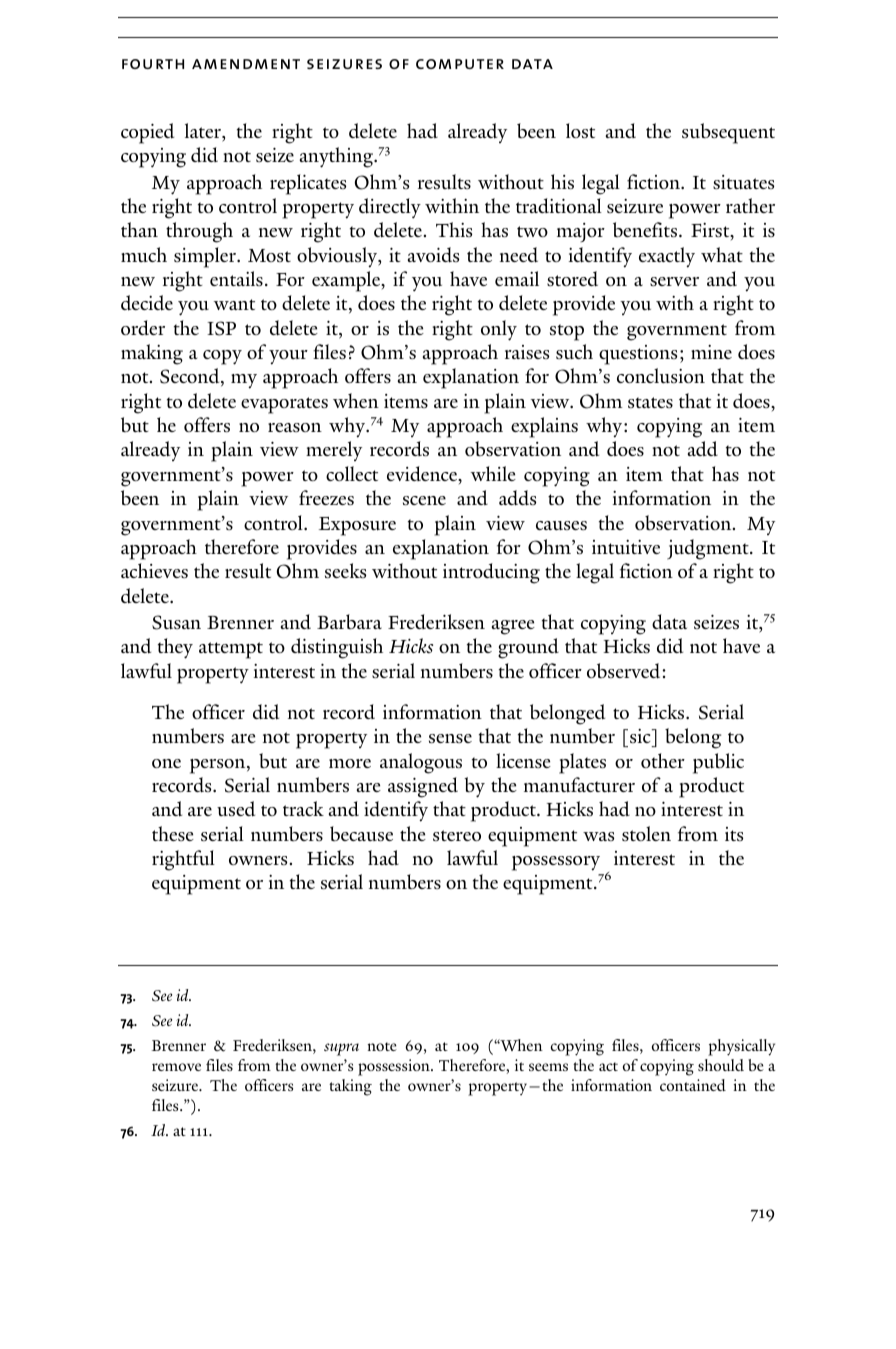  Describe the element at coordinates (693, 1085) in the screenshot. I see `contained` at that location.
